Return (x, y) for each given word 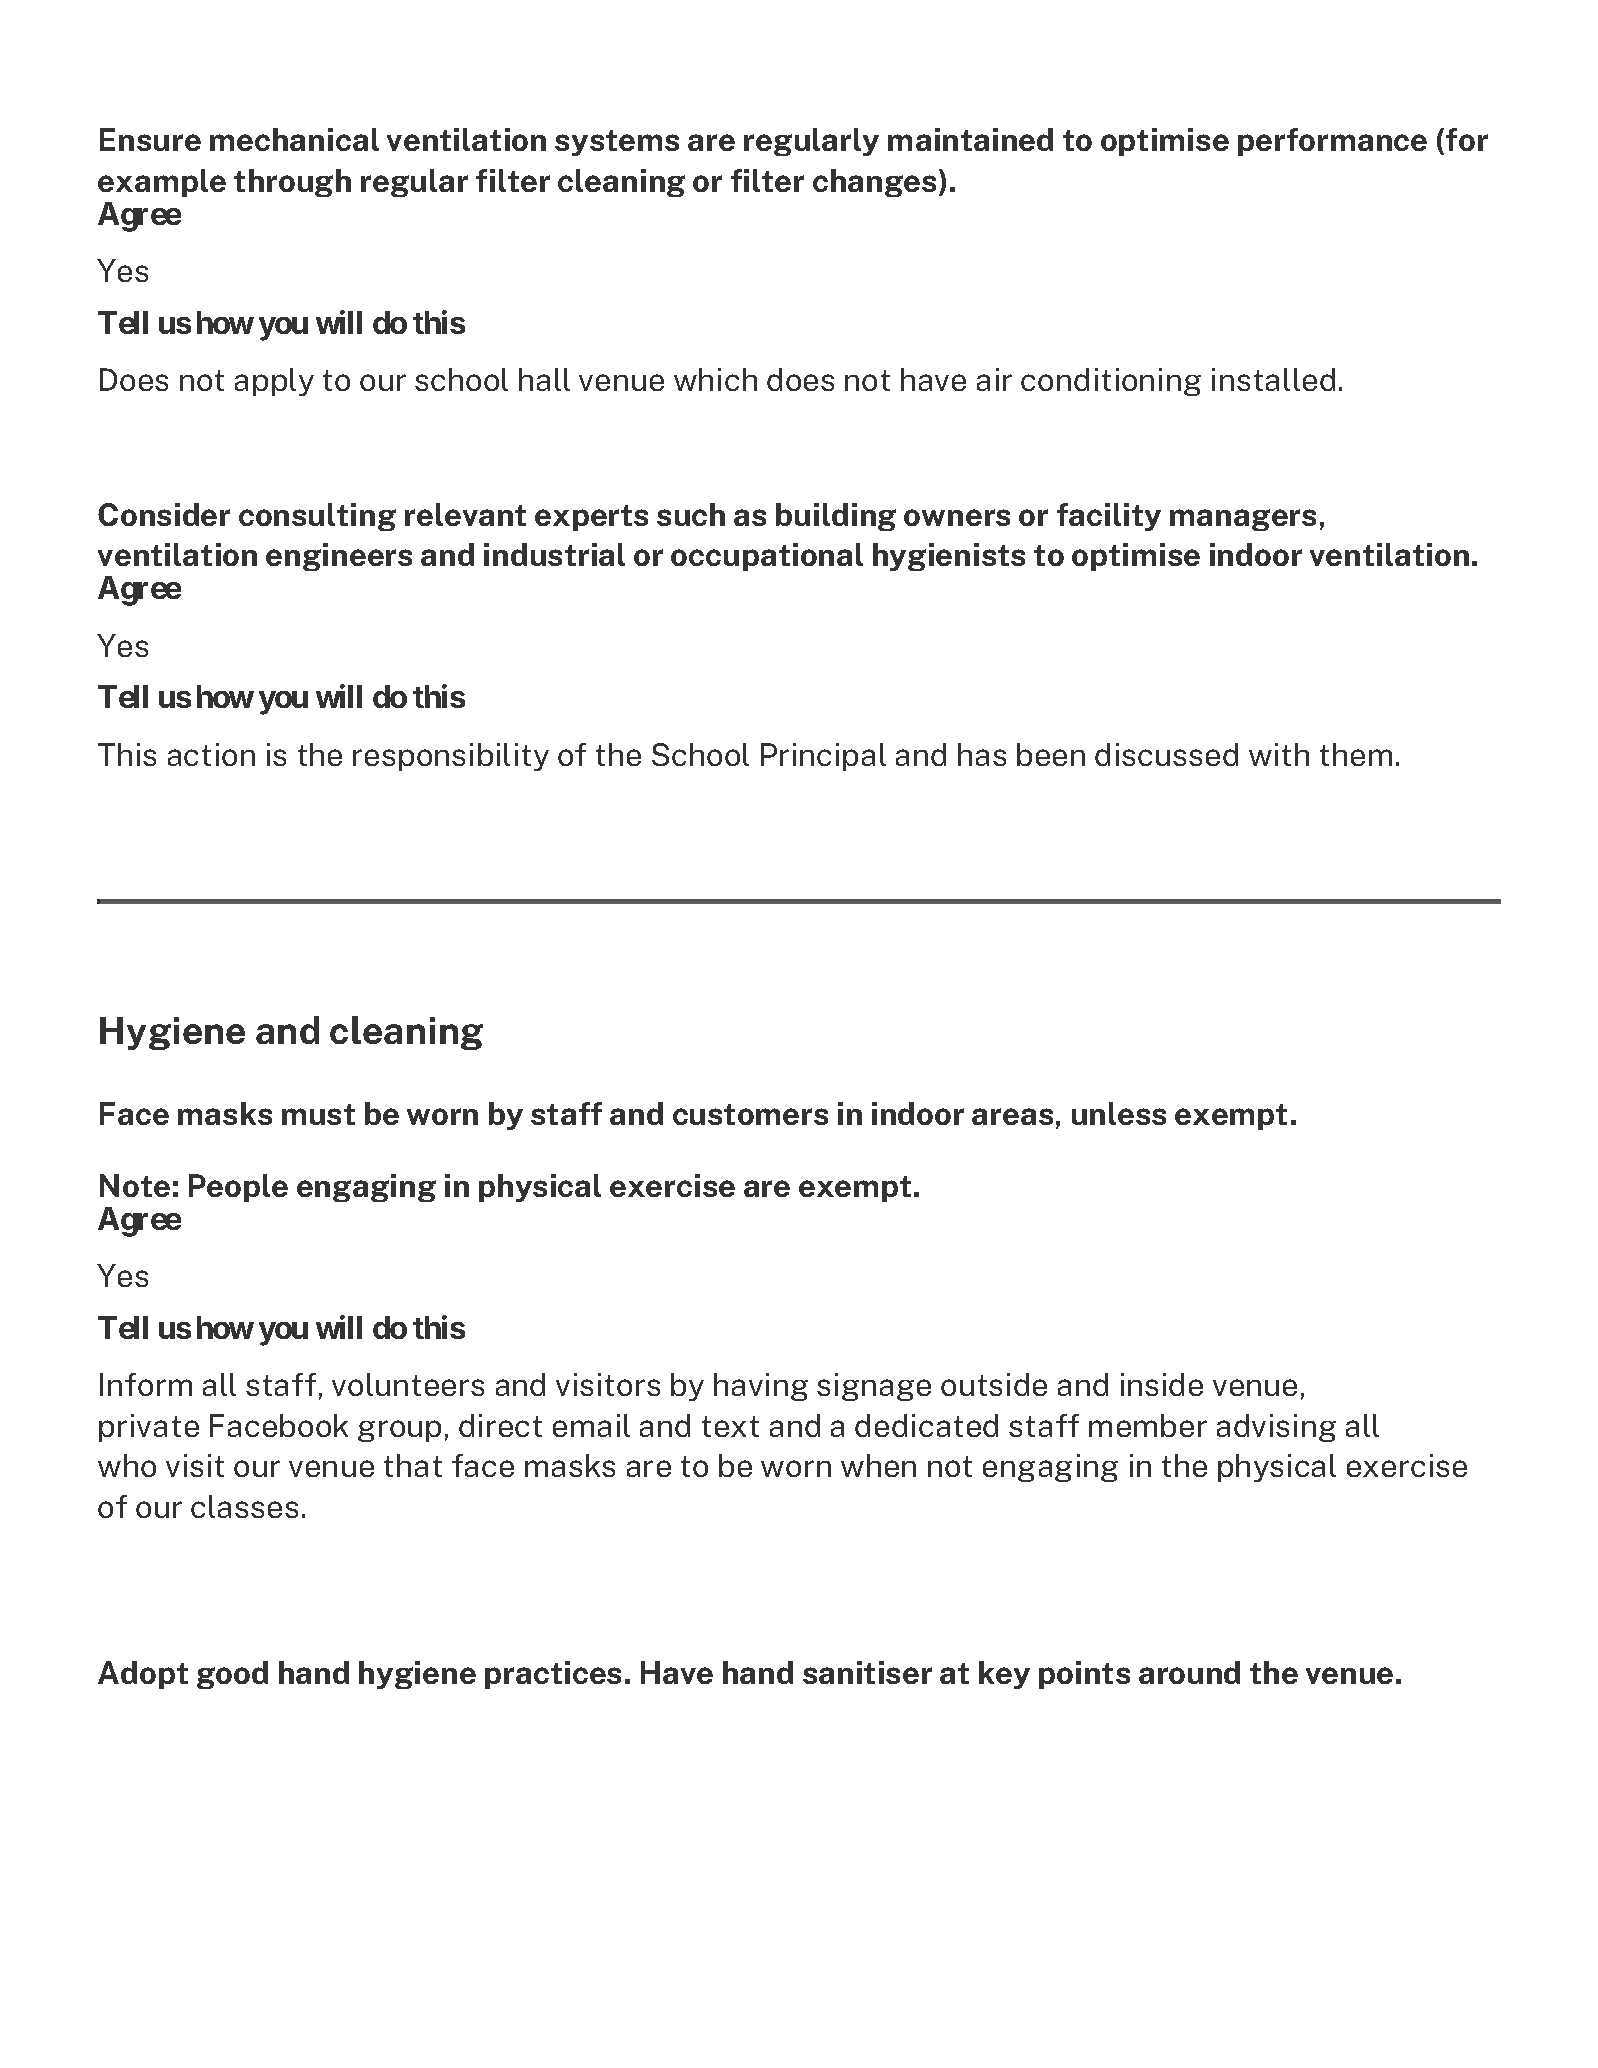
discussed (1166, 754)
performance (1332, 142)
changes (874, 183)
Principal (823, 757)
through (292, 183)
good (232, 1675)
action (211, 754)
